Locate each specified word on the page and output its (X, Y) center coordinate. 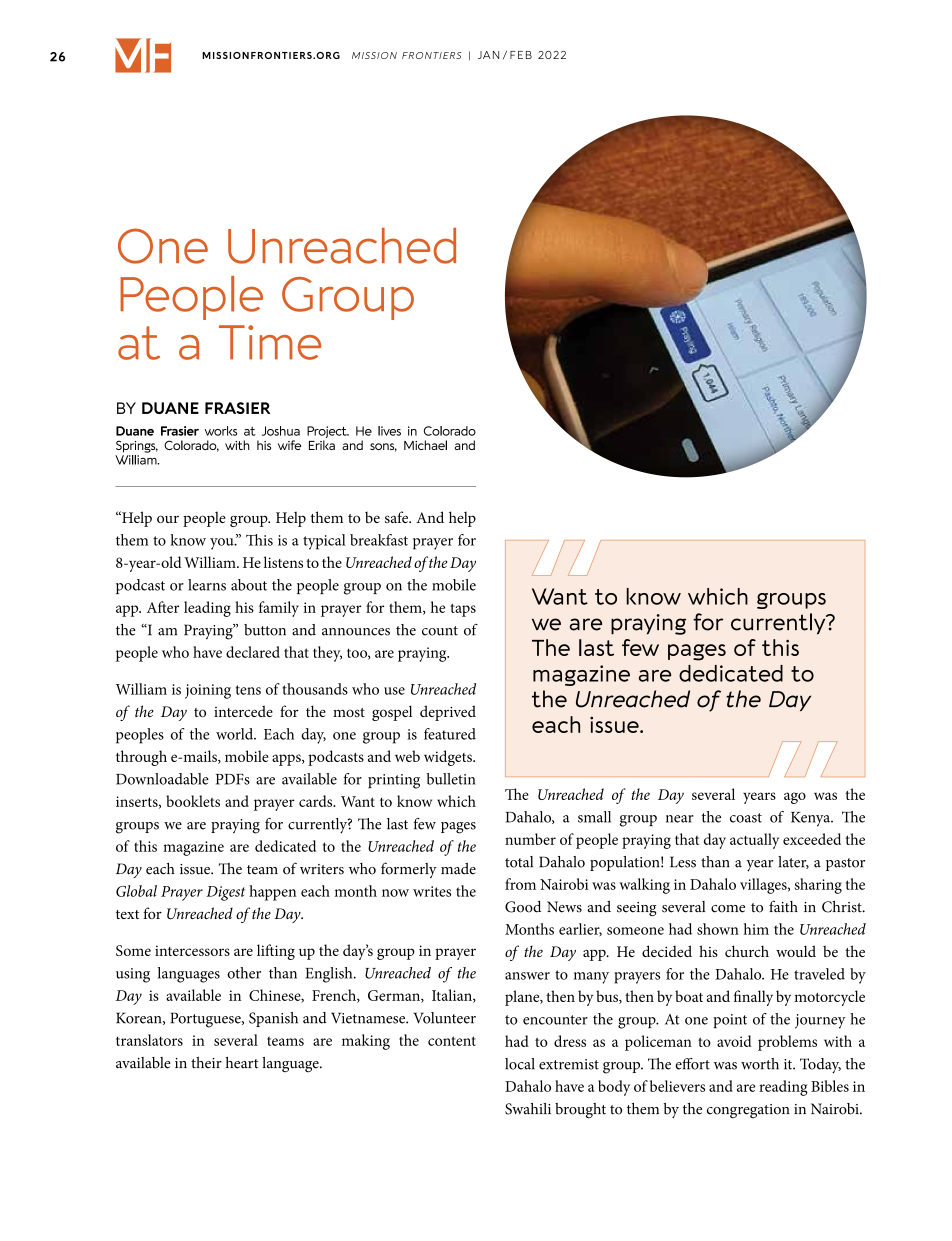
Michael (425, 445)
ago (795, 798)
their (206, 1063)
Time (270, 342)
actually (754, 841)
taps (463, 610)
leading (207, 609)
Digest (225, 893)
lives (389, 431)
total (519, 862)
